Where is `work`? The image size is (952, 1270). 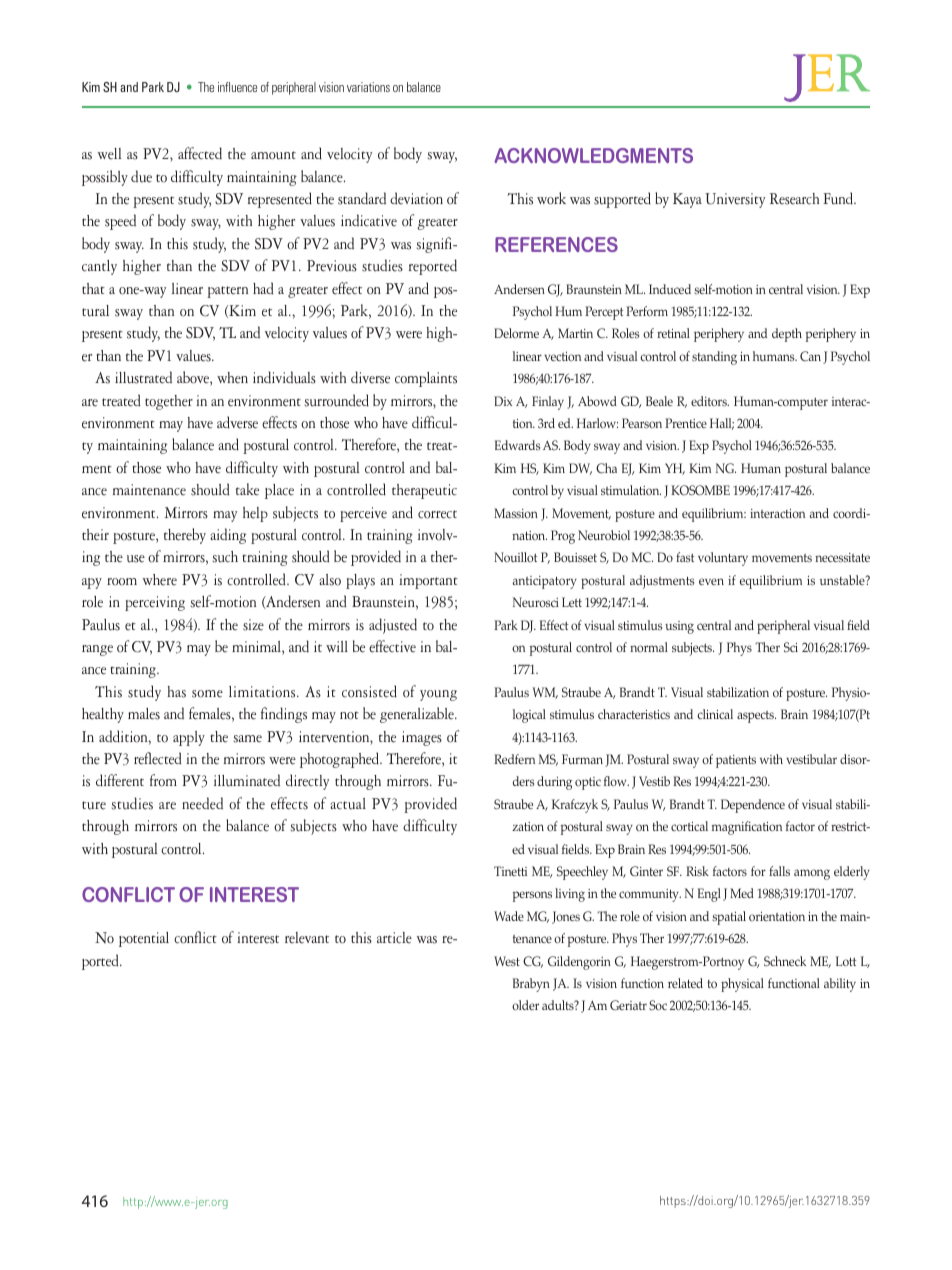
work is located at coordinates (551, 198).
